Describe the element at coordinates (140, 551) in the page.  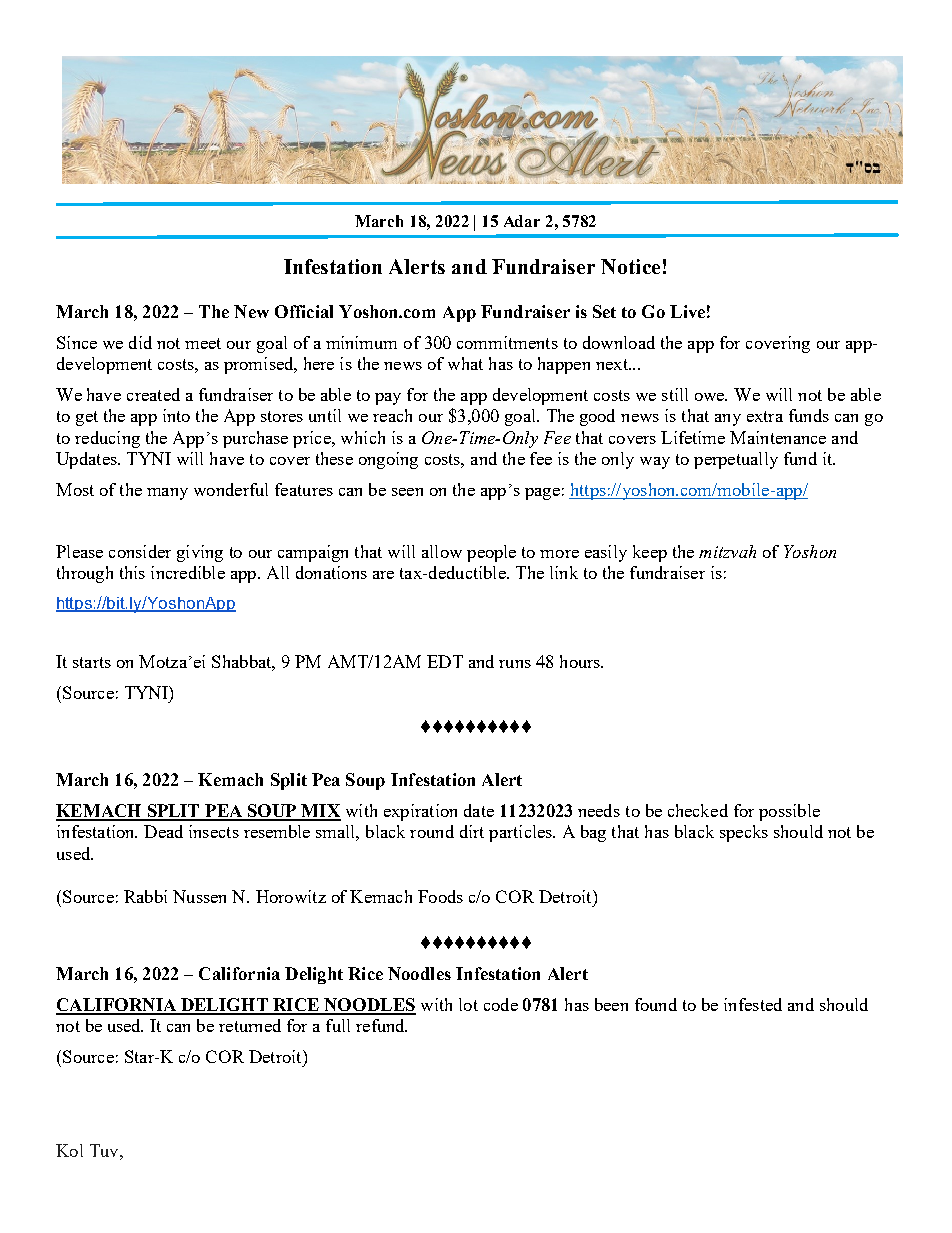
I see `consider` at that location.
